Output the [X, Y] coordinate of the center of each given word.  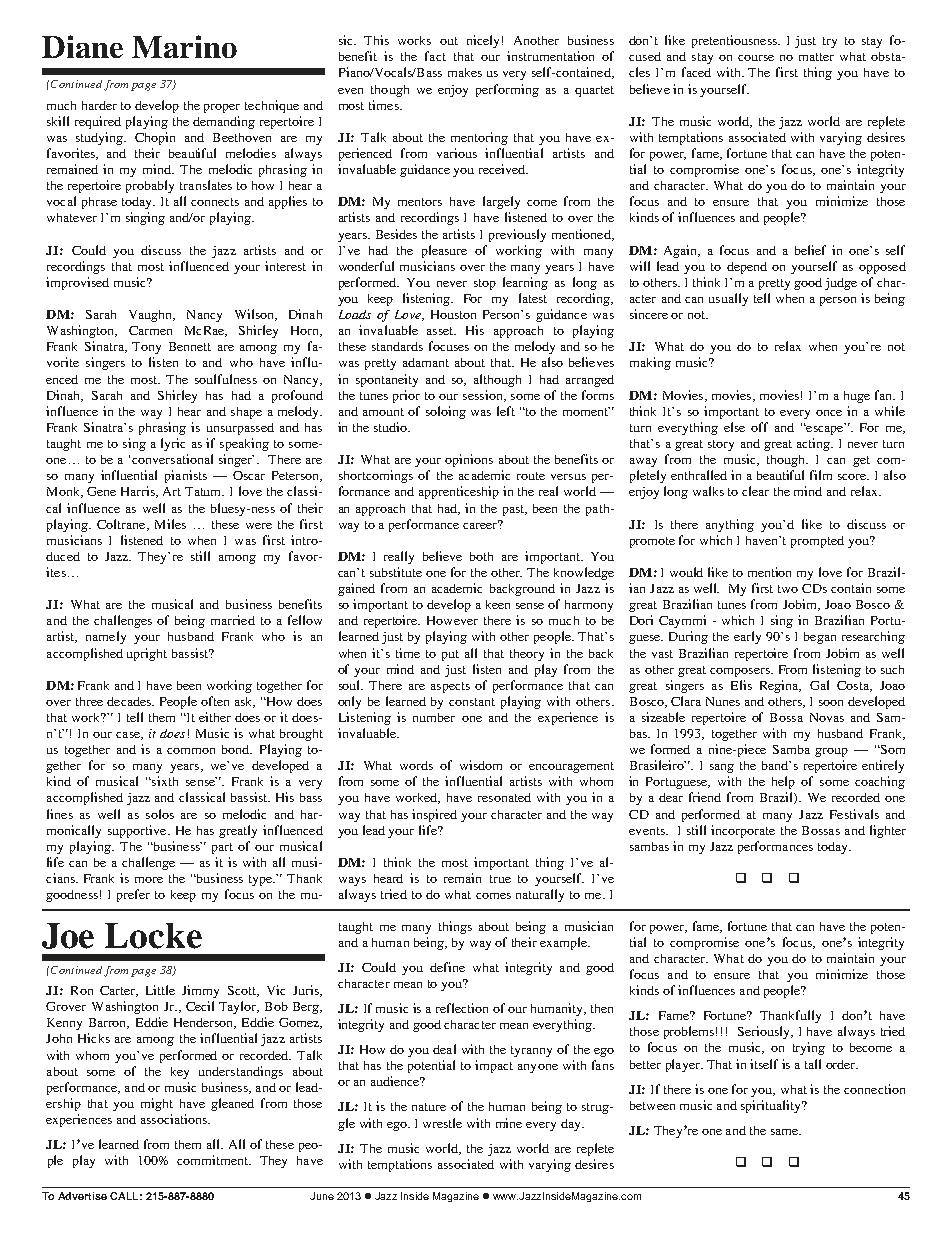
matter [816, 57]
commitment [214, 1160]
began [820, 638]
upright [147, 654]
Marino [184, 46]
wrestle [442, 1123]
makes [465, 72]
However [452, 620]
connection [874, 1089]
